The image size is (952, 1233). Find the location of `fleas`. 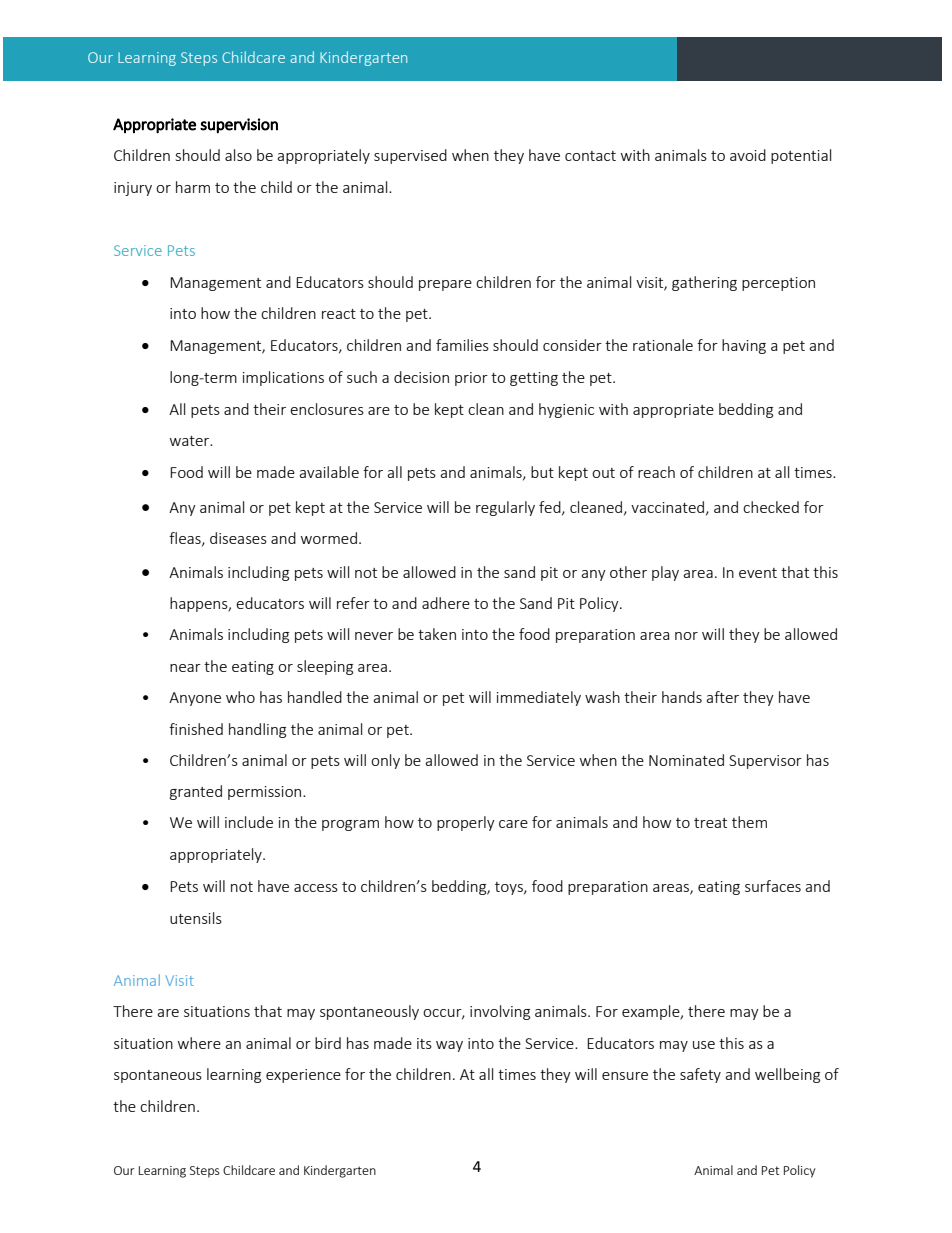

fleas is located at coordinates (186, 539).
